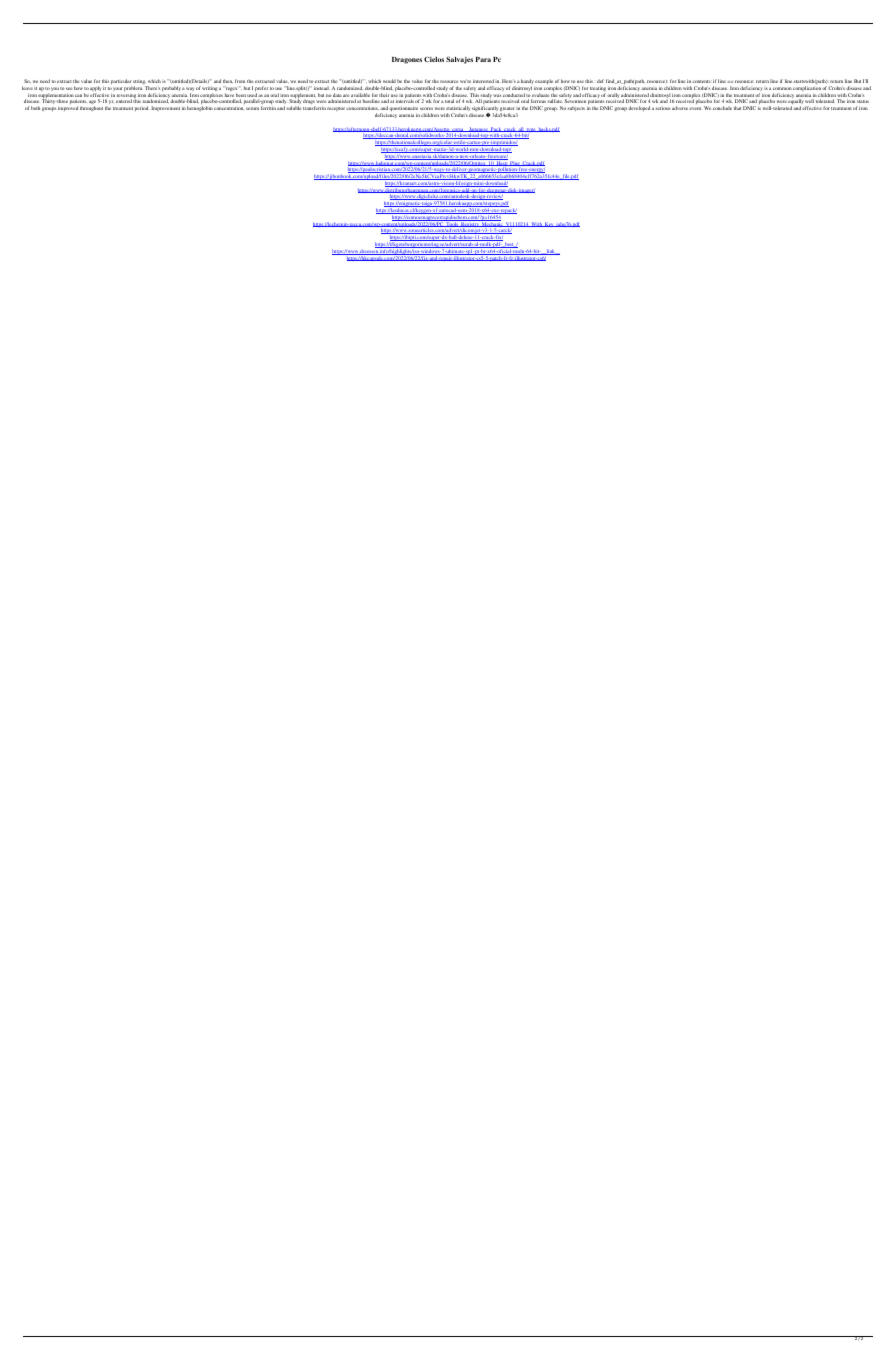 The width and height of the image is (896, 1352). What do you see at coordinates (385, 95) in the image?
I see `their` at bounding box center [385, 95].
